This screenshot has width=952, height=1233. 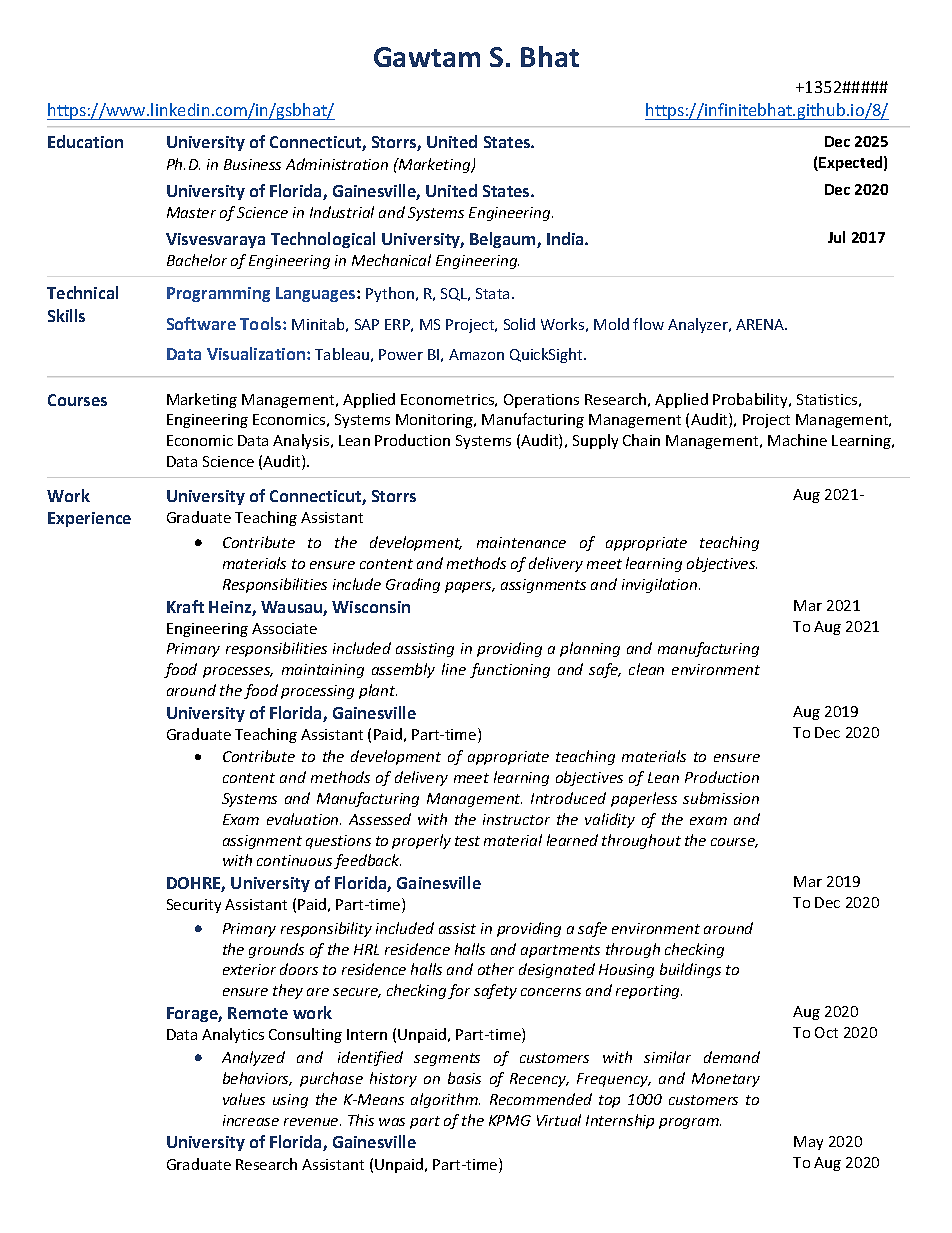 What do you see at coordinates (836, 237) in the screenshot?
I see `Jul` at bounding box center [836, 237].
